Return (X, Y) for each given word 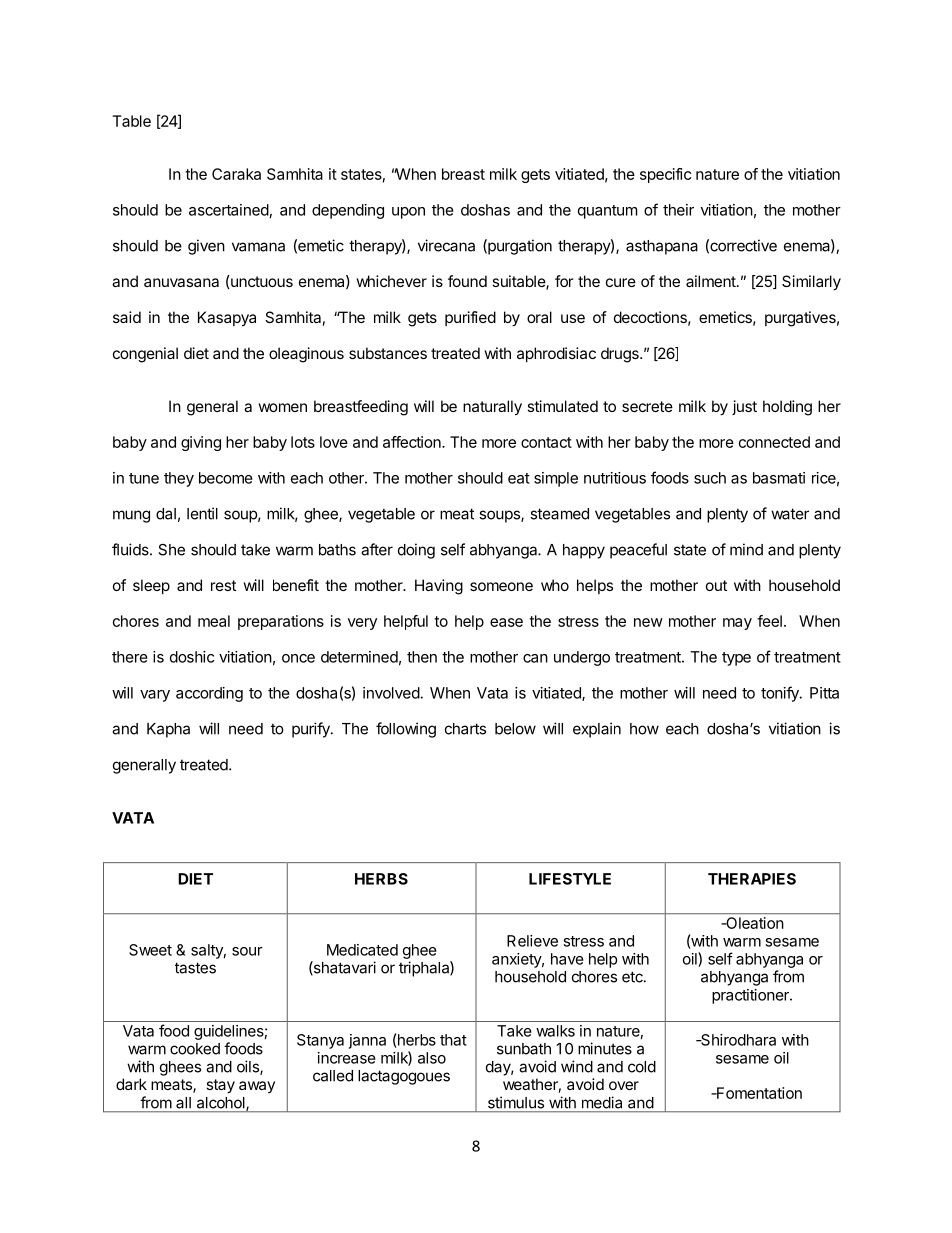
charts (465, 729)
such (710, 478)
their (678, 210)
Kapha (168, 730)
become (226, 478)
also (432, 1058)
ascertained (229, 210)
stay (220, 1086)
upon (408, 213)
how (644, 729)
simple (556, 479)
